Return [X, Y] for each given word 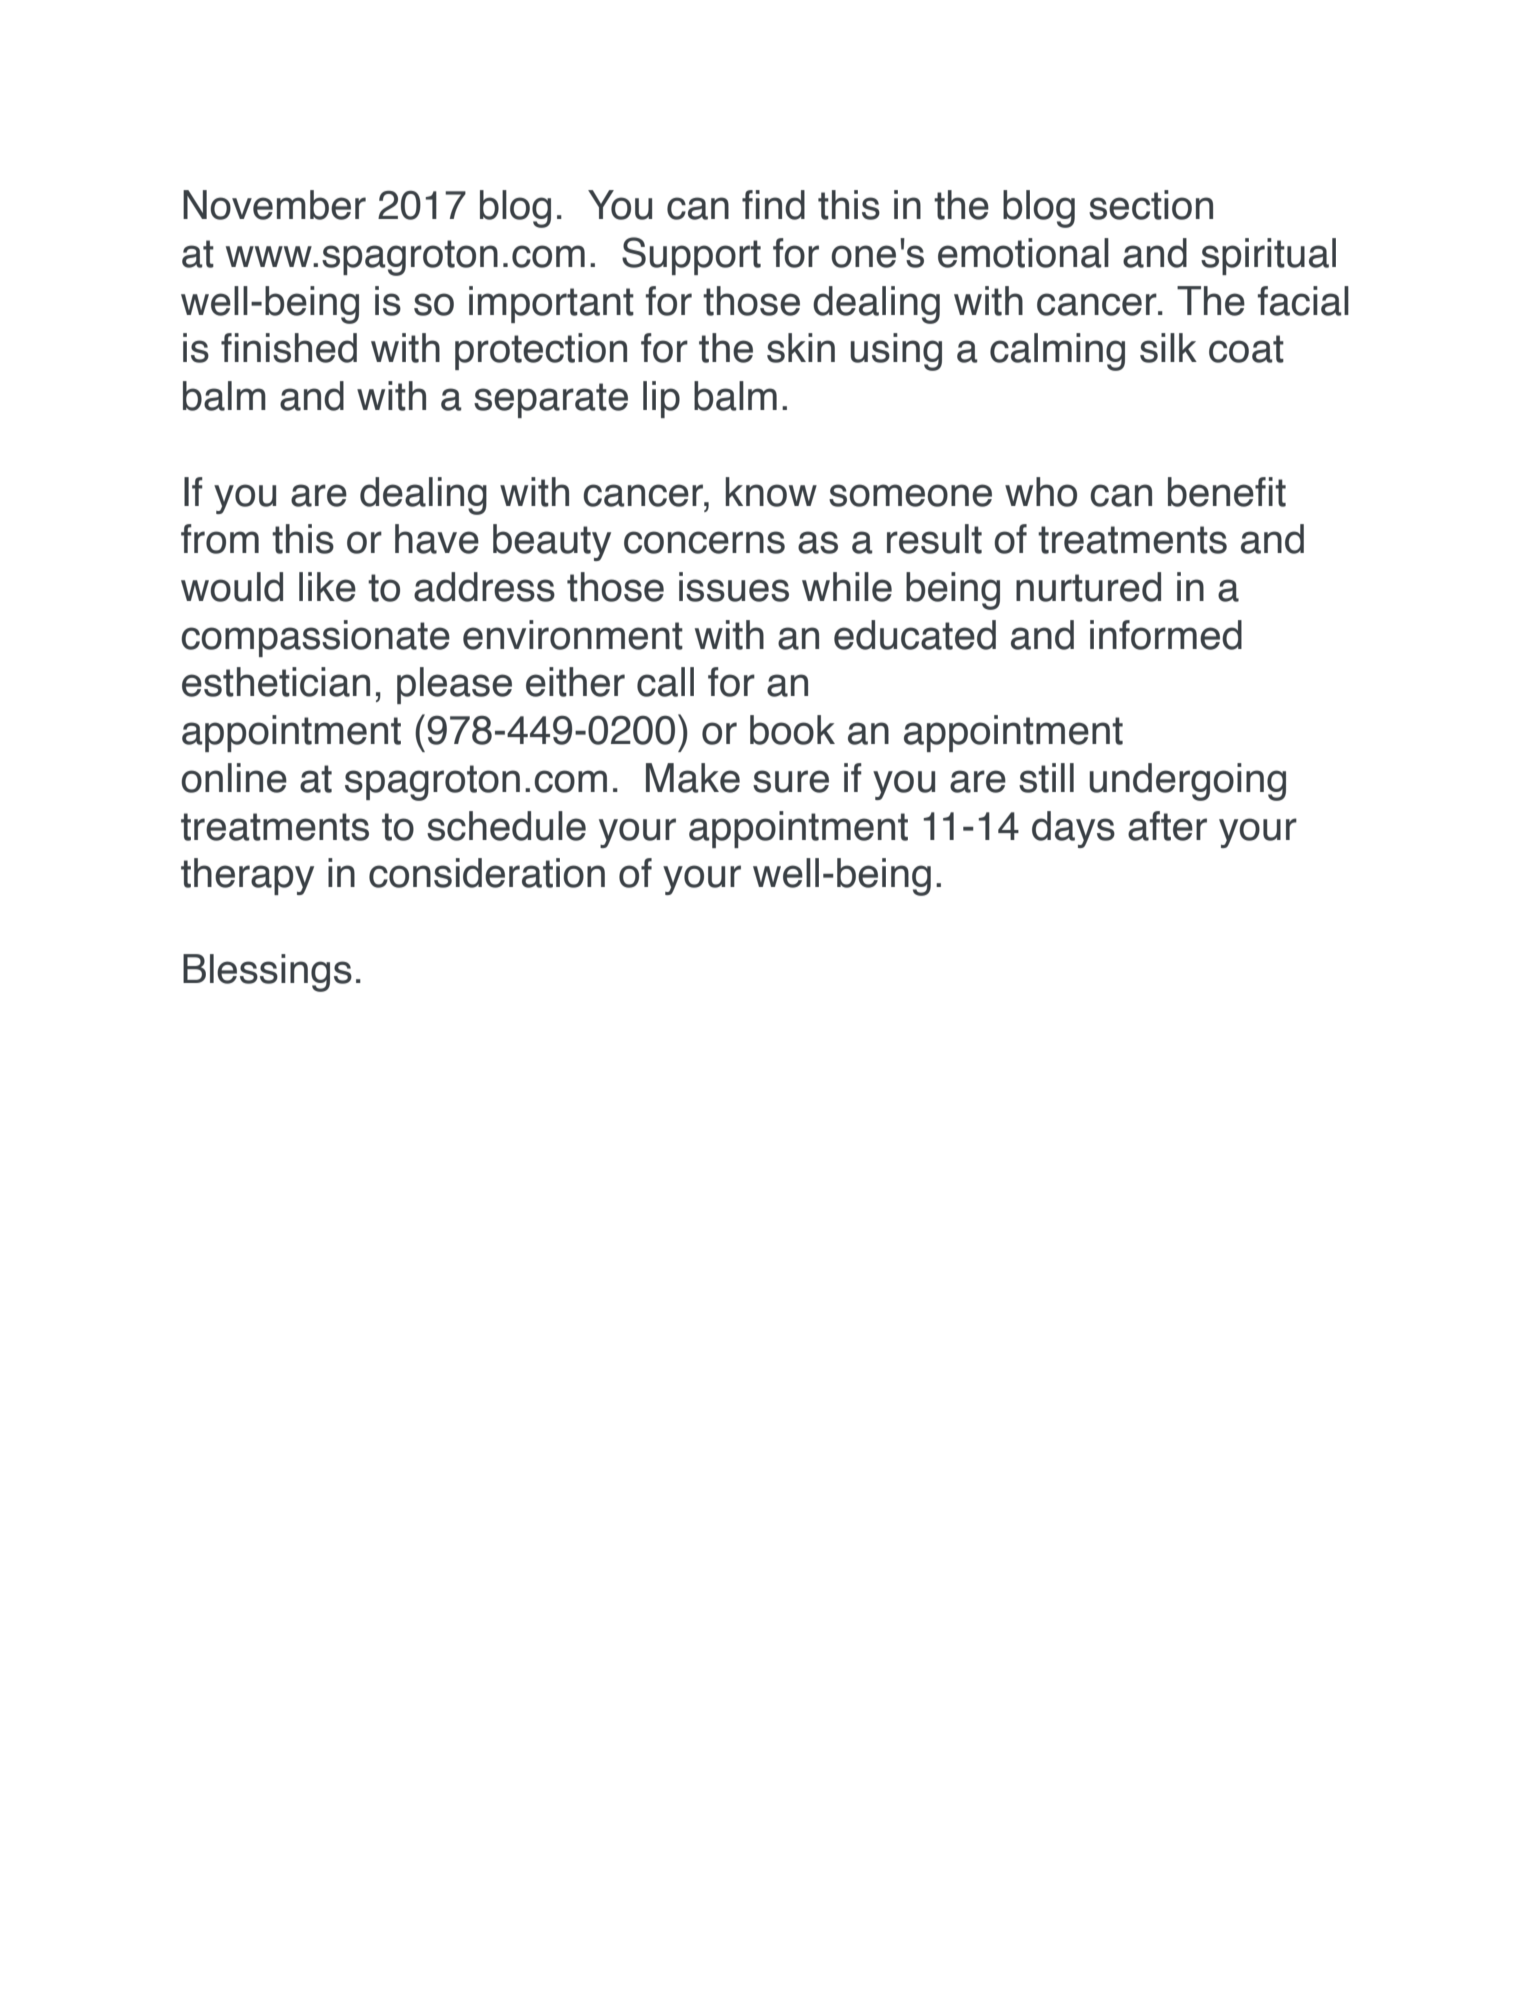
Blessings [267, 973]
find [773, 205]
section [1151, 205]
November [274, 205]
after [1167, 826]
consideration [487, 873]
